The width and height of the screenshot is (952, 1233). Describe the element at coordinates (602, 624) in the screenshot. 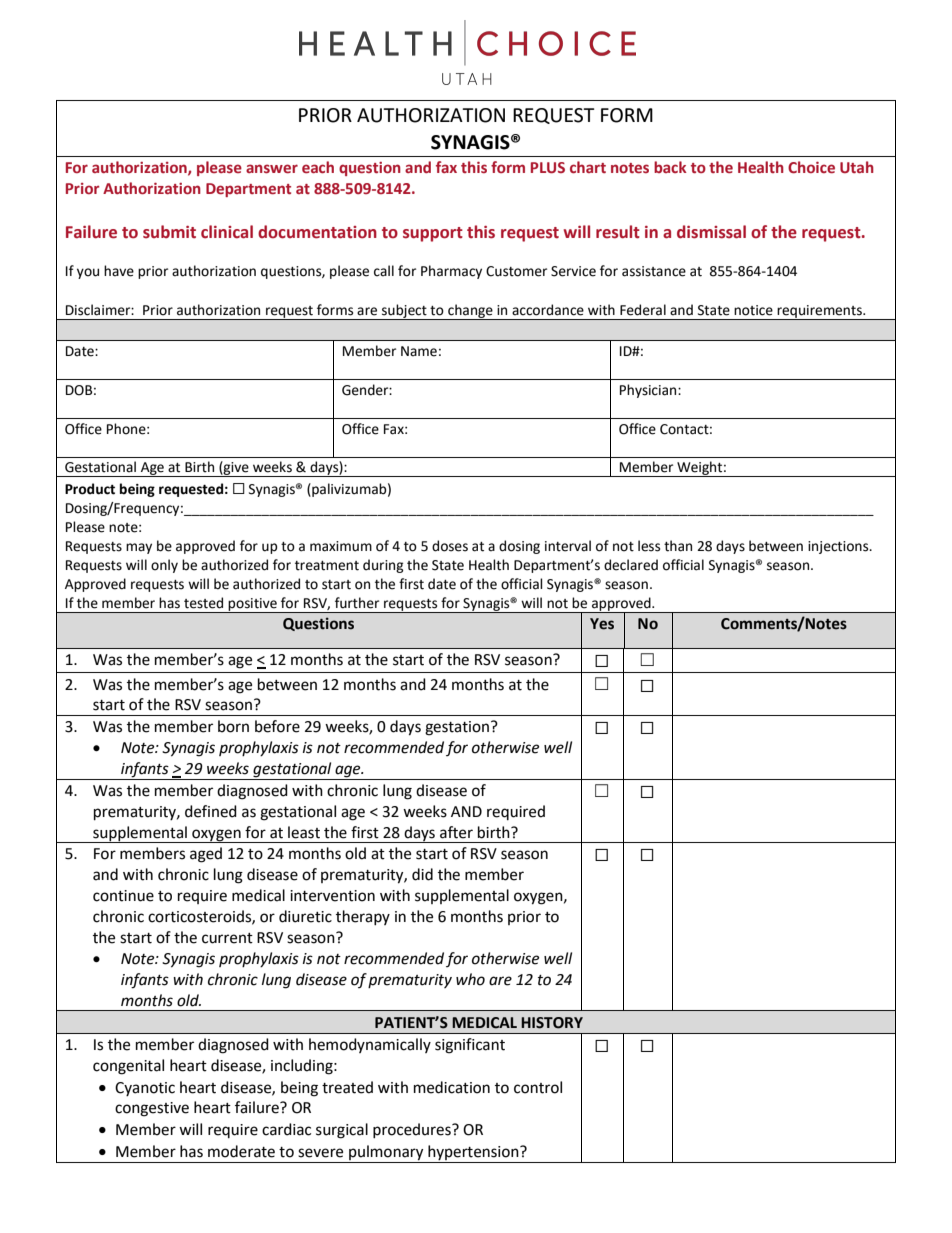

I see `Yes` at that location.
